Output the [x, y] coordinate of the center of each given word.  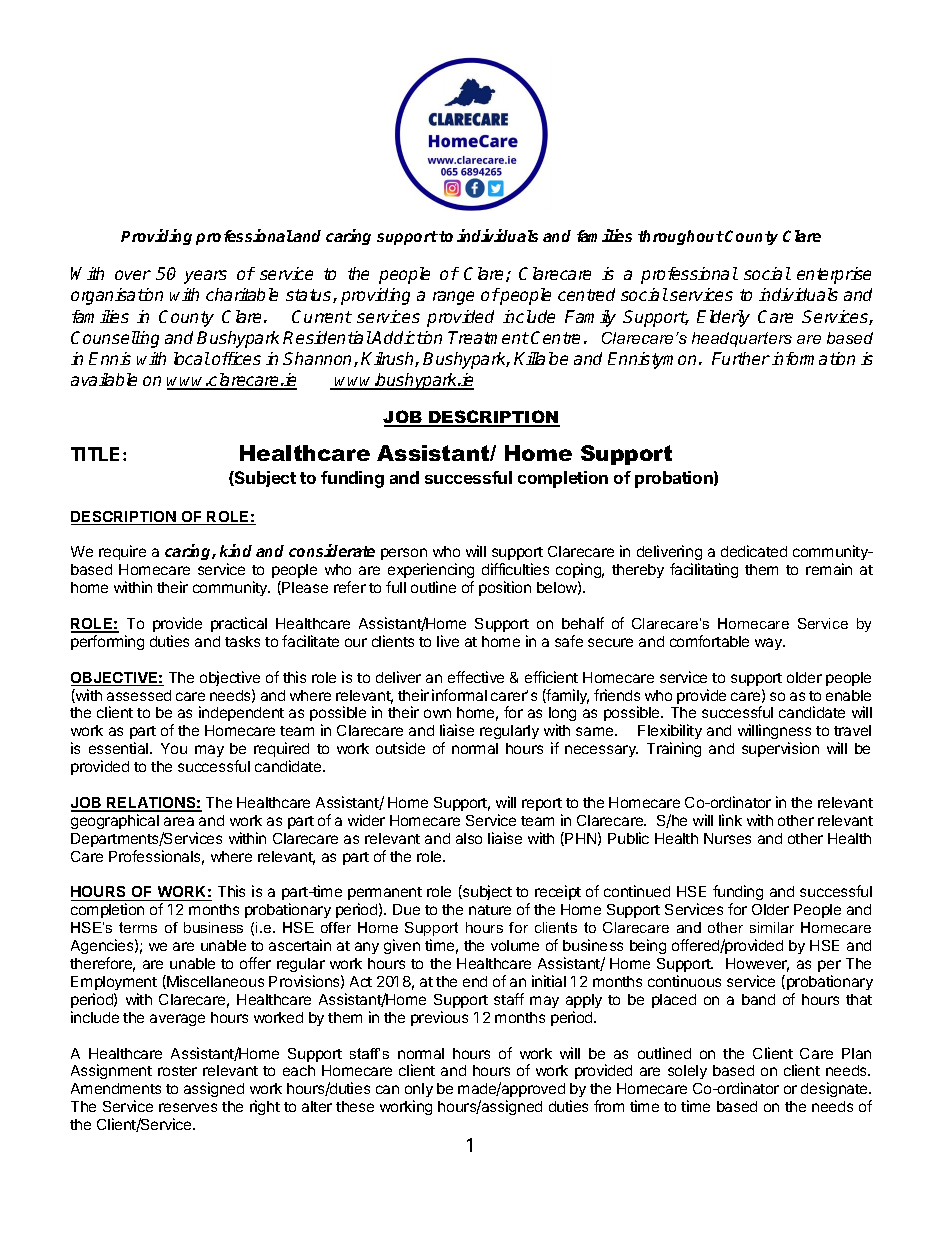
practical [239, 624]
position [505, 588]
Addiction [406, 337]
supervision [780, 749]
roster [177, 1071]
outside [400, 748]
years [205, 277]
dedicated [754, 551]
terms [138, 927]
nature [490, 910]
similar [772, 927]
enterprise [834, 275]
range [453, 298]
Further [741, 358]
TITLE [97, 454]
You [174, 748]
